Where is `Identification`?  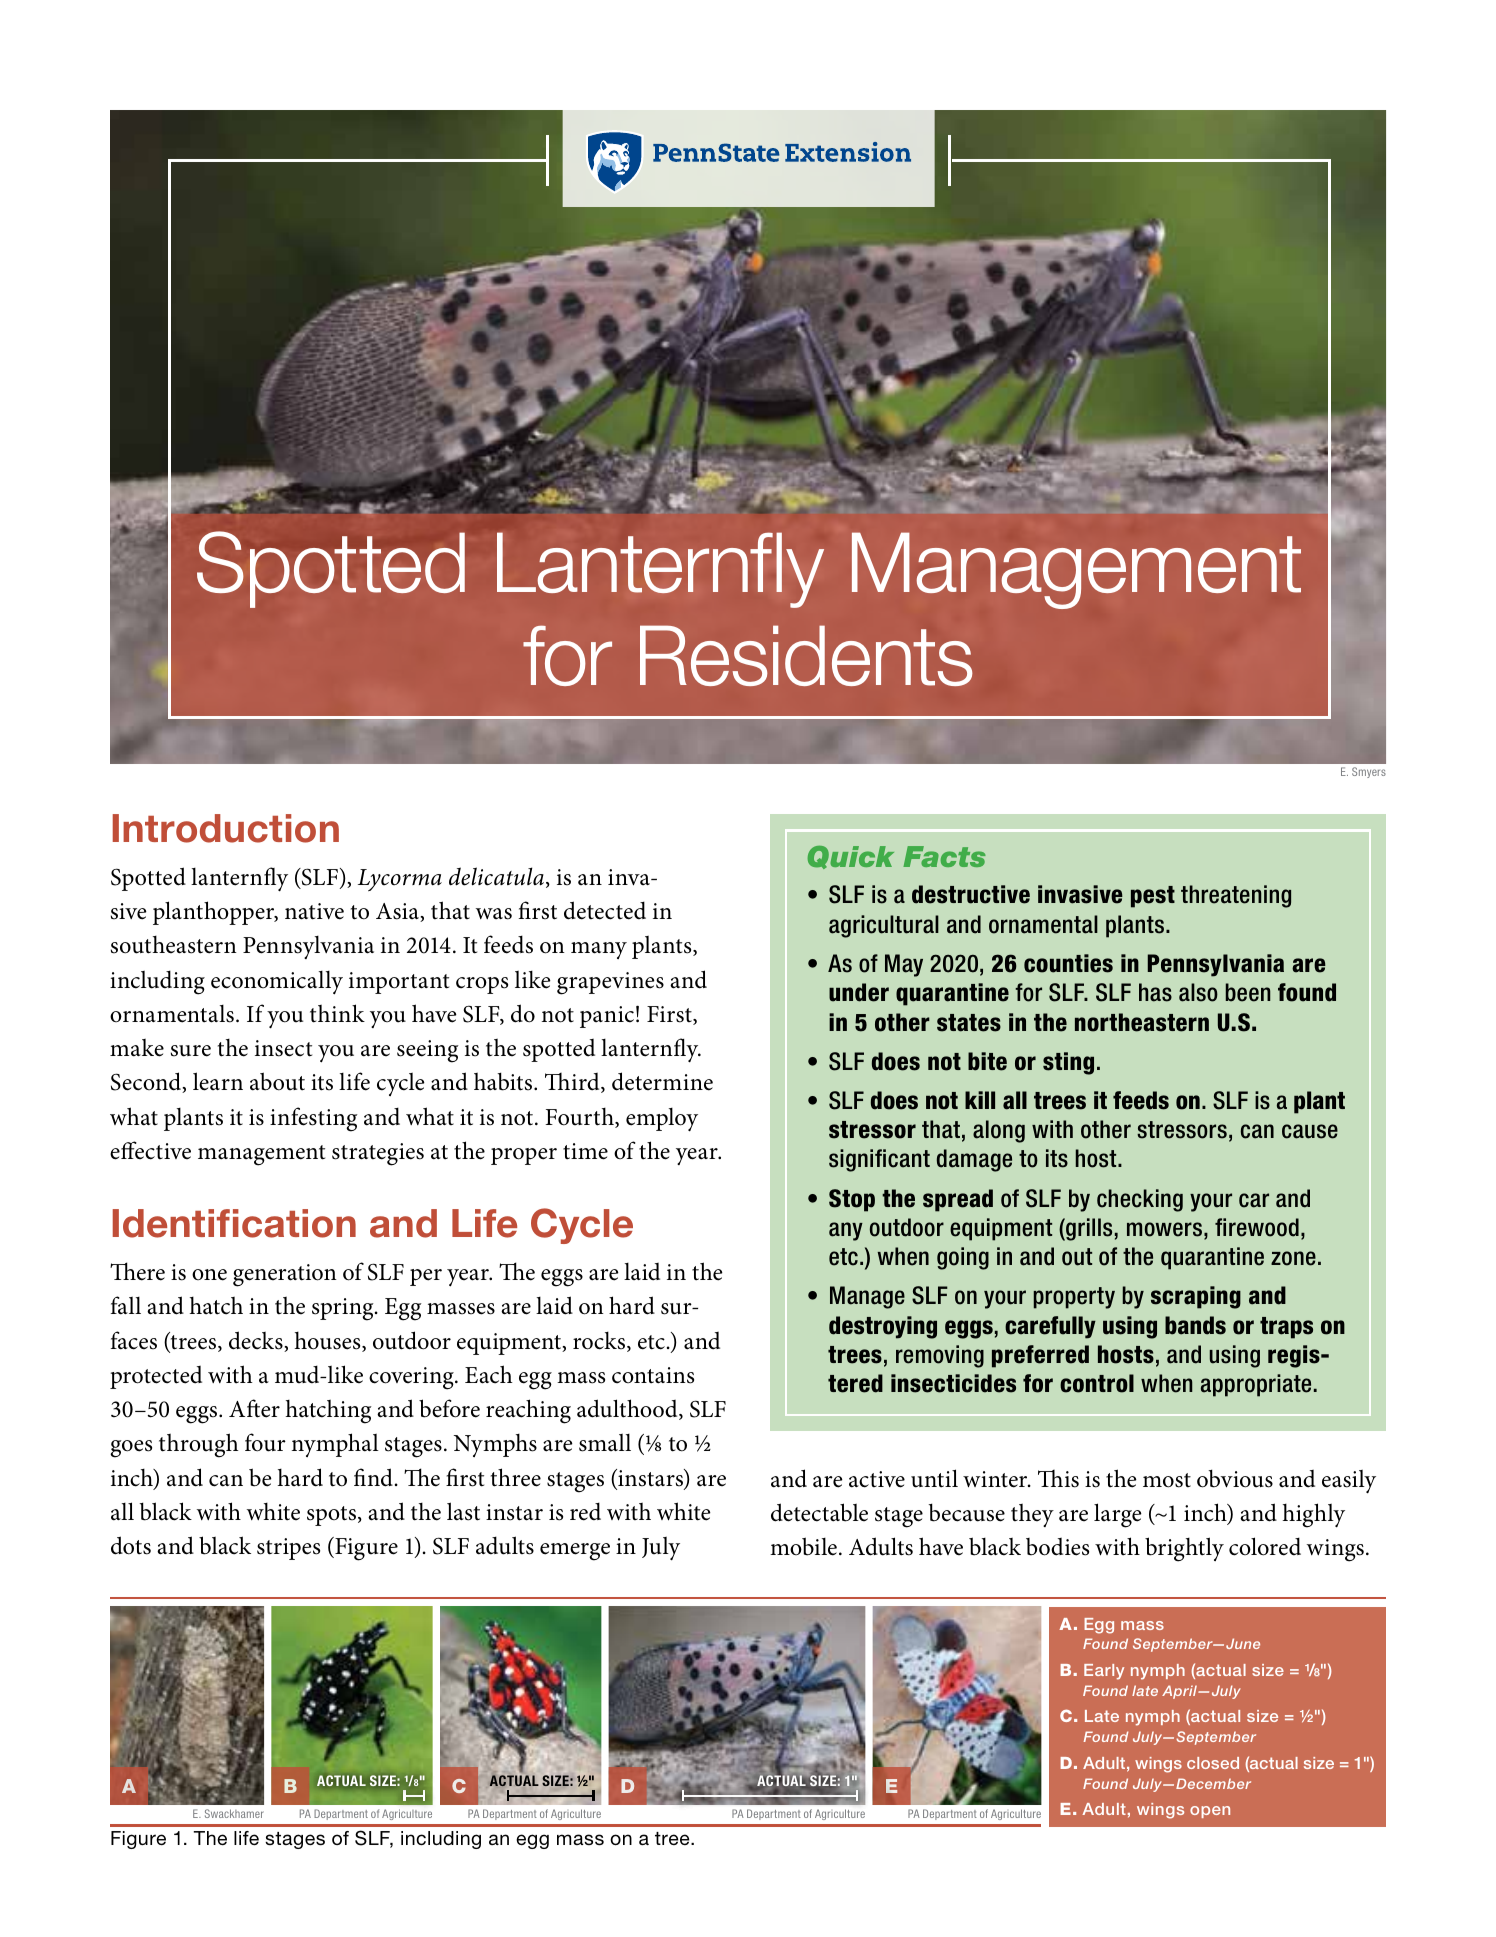 Identification is located at coordinates (234, 1223).
